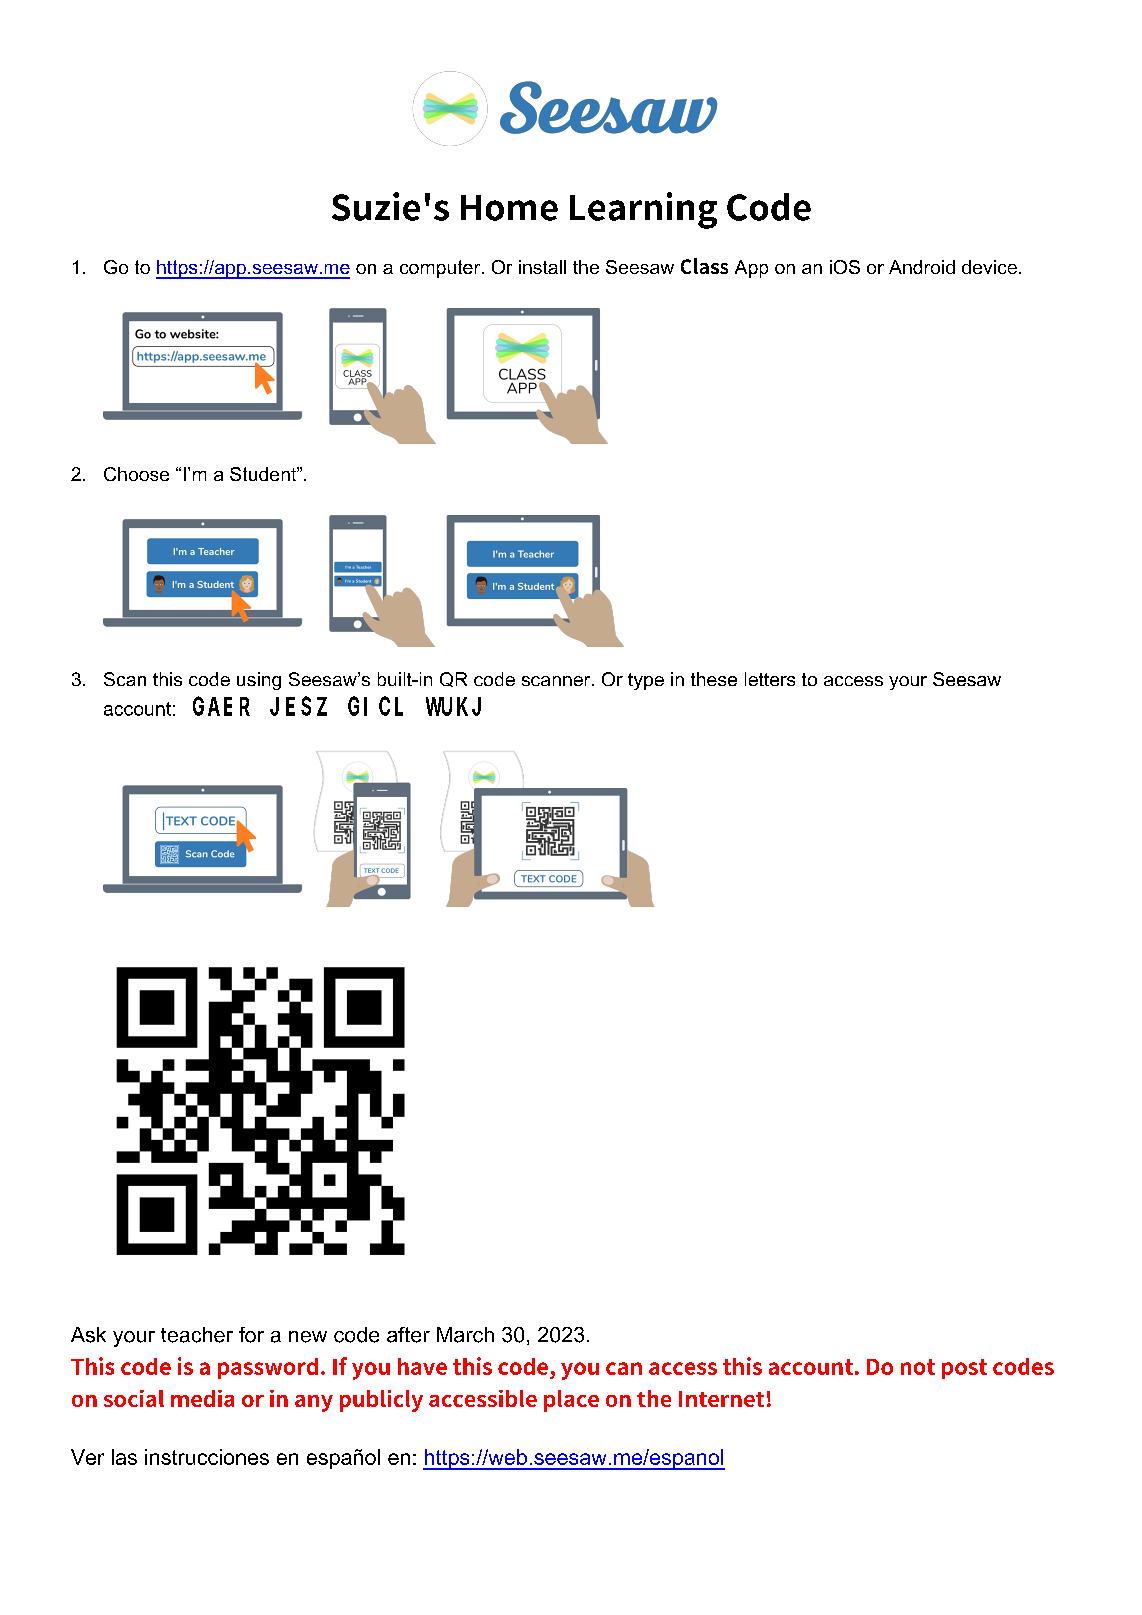  I want to click on using, so click(259, 681).
